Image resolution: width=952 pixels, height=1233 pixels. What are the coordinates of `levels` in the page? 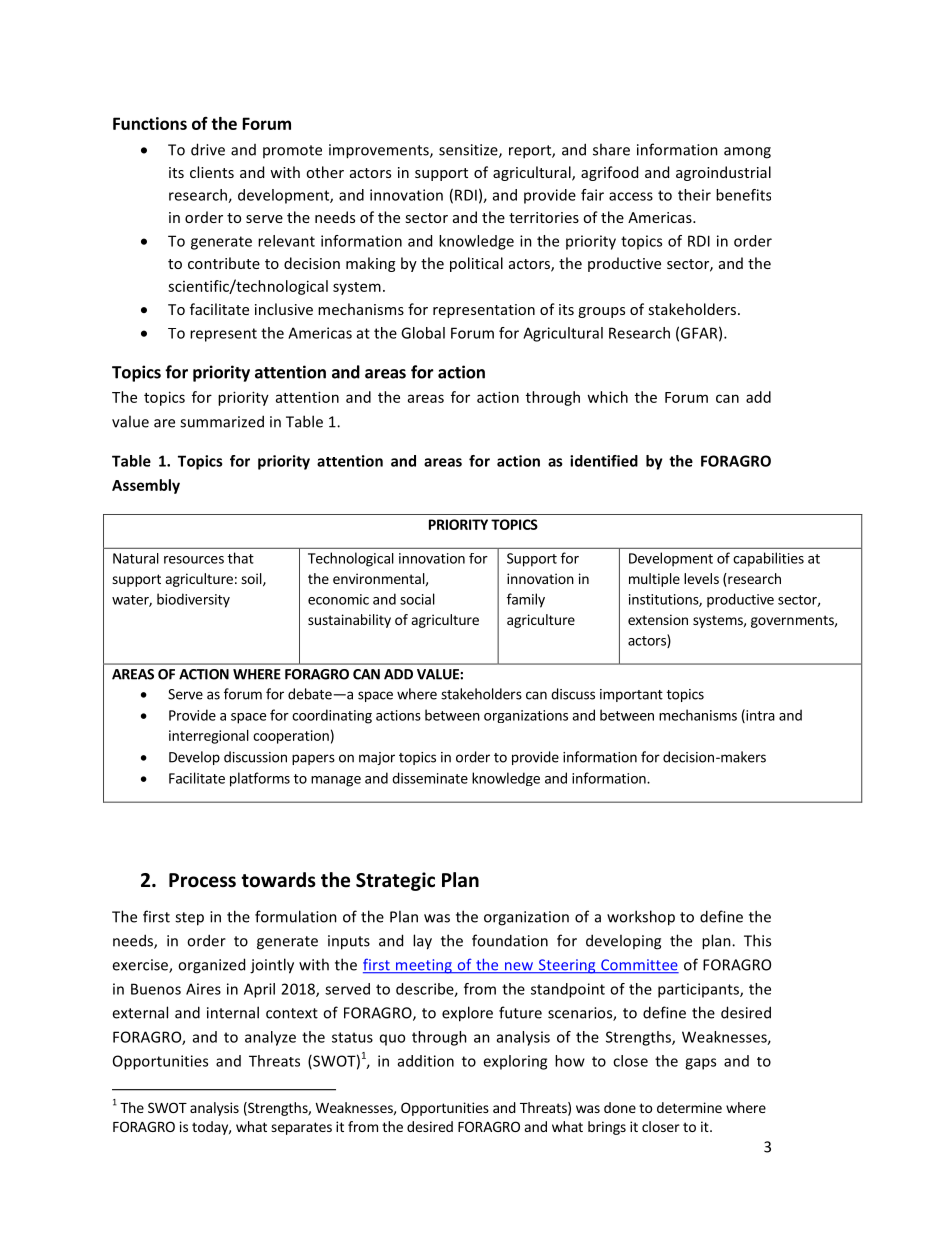 It's located at (701, 578).
